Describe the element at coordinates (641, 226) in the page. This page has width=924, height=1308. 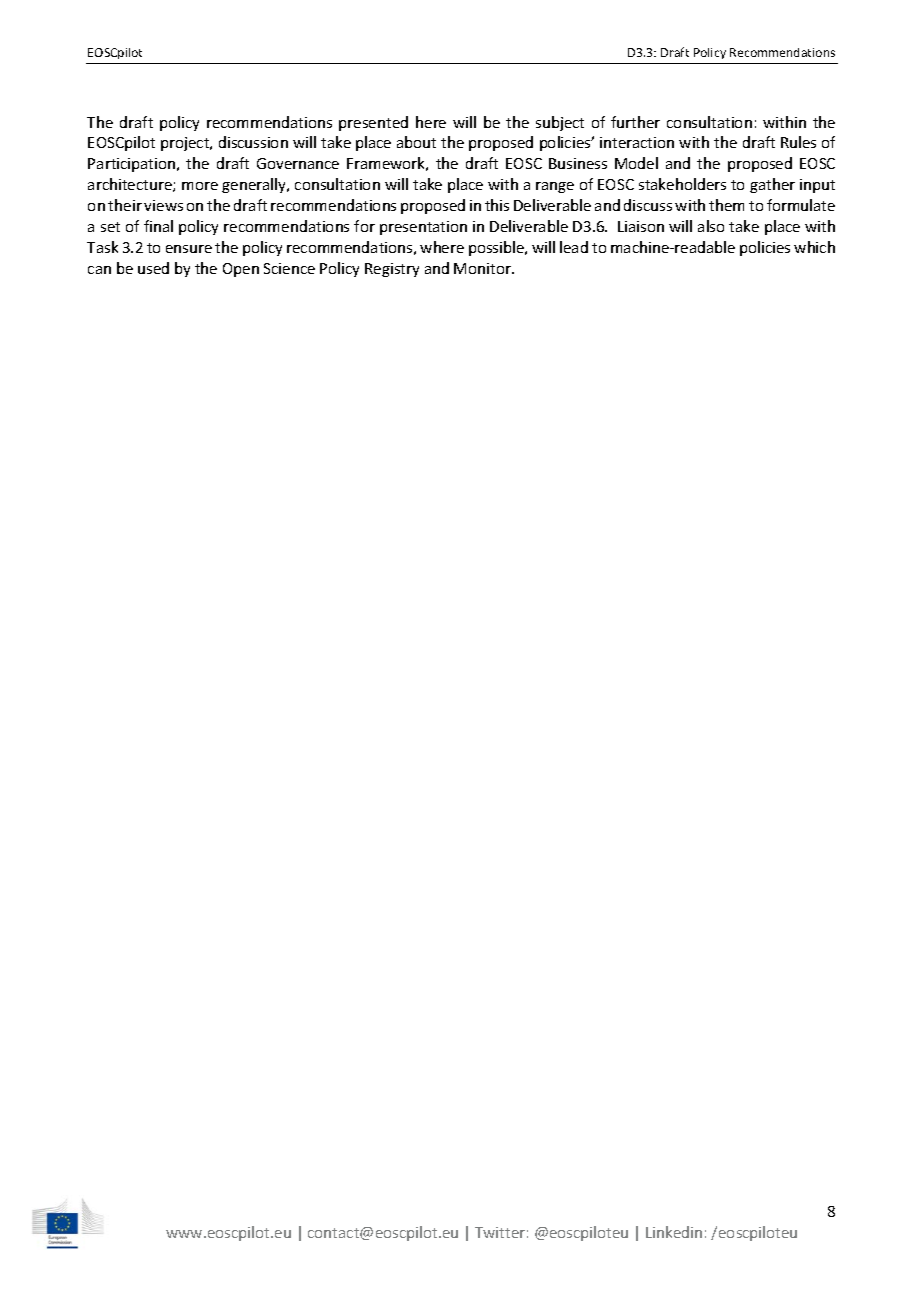
I see `Liaison` at that location.
